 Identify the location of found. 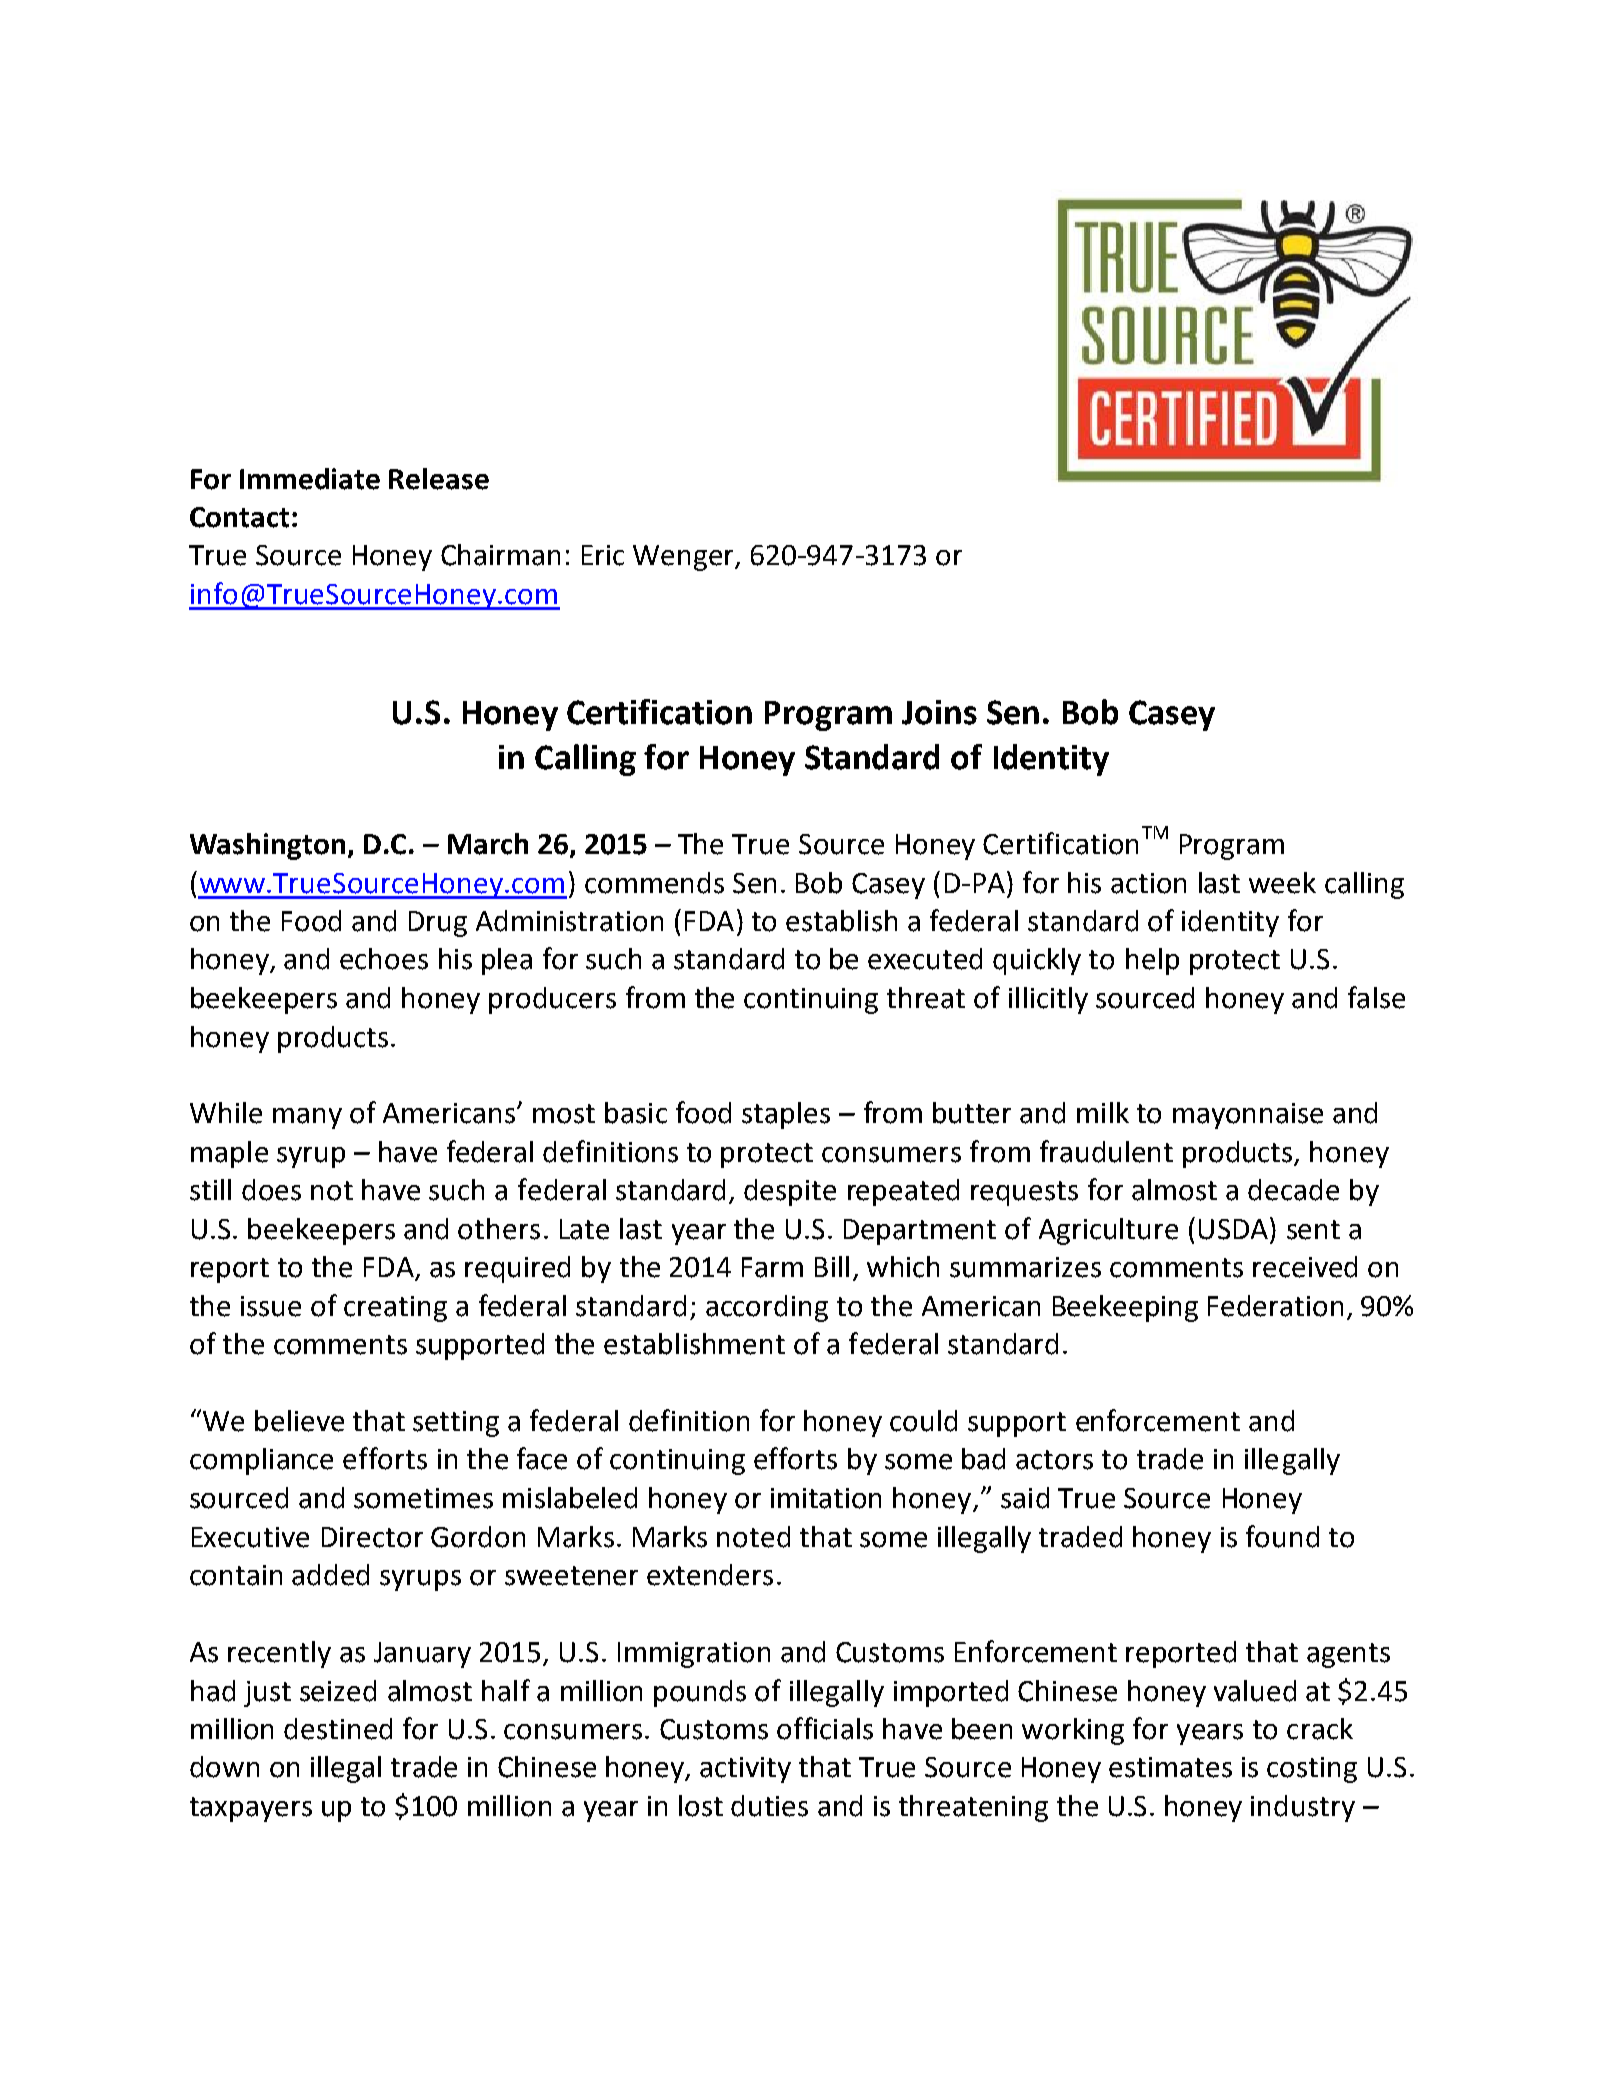
(1282, 1536).
